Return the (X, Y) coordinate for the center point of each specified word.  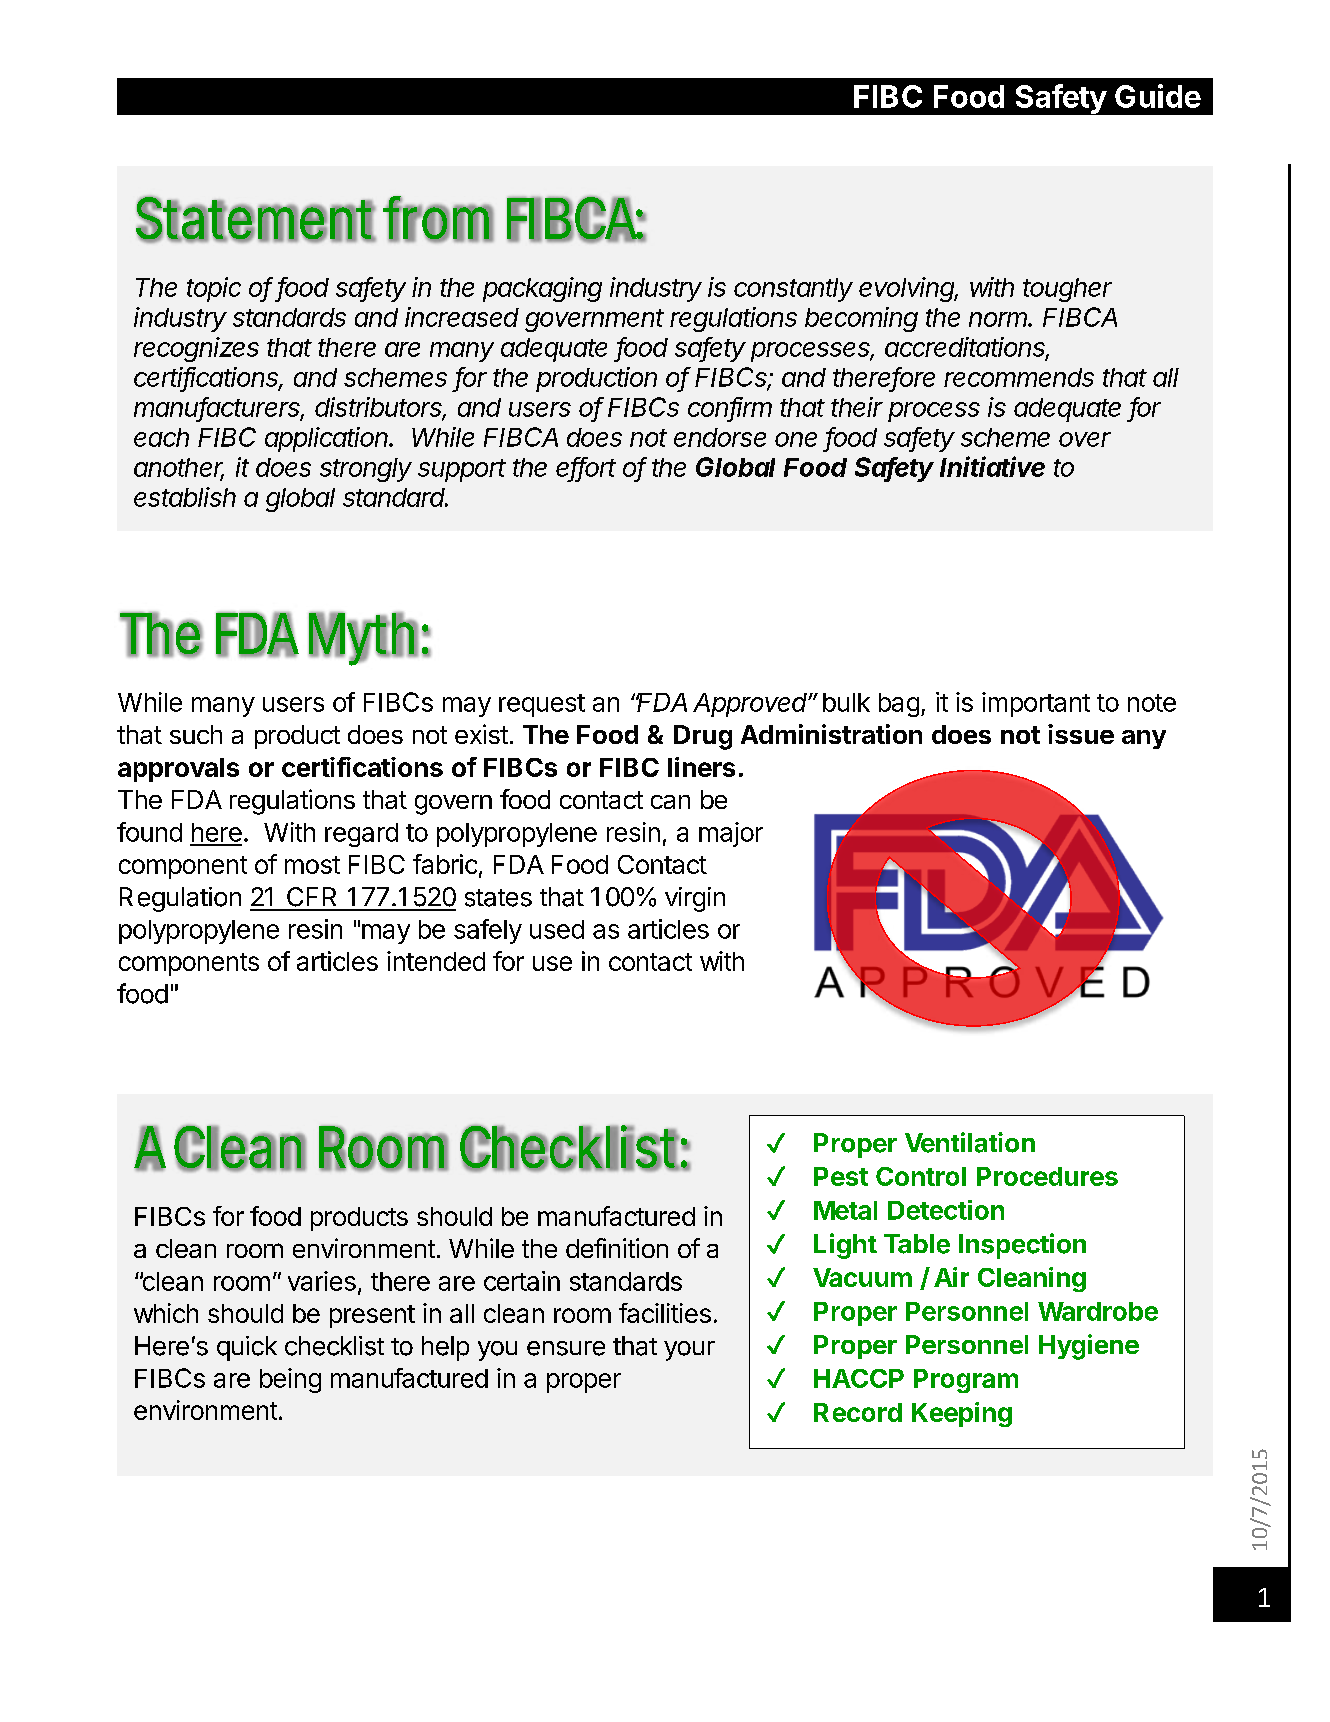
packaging (542, 289)
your (689, 1351)
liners (701, 767)
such (196, 734)
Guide (1158, 96)
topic (214, 289)
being (290, 1380)
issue (1081, 734)
